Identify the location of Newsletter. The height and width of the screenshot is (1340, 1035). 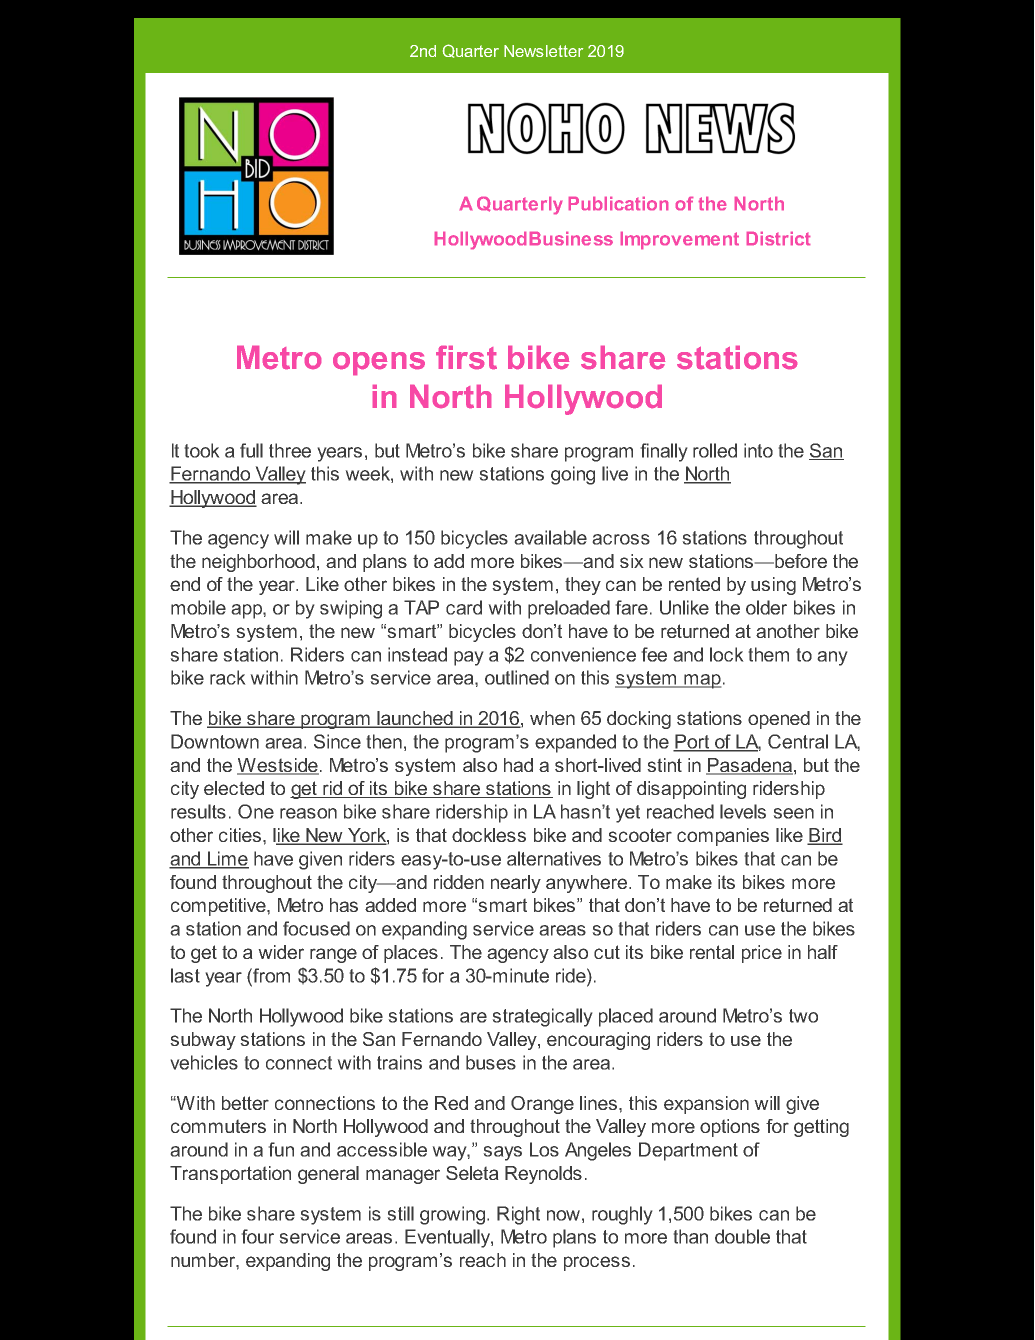
(543, 51).
